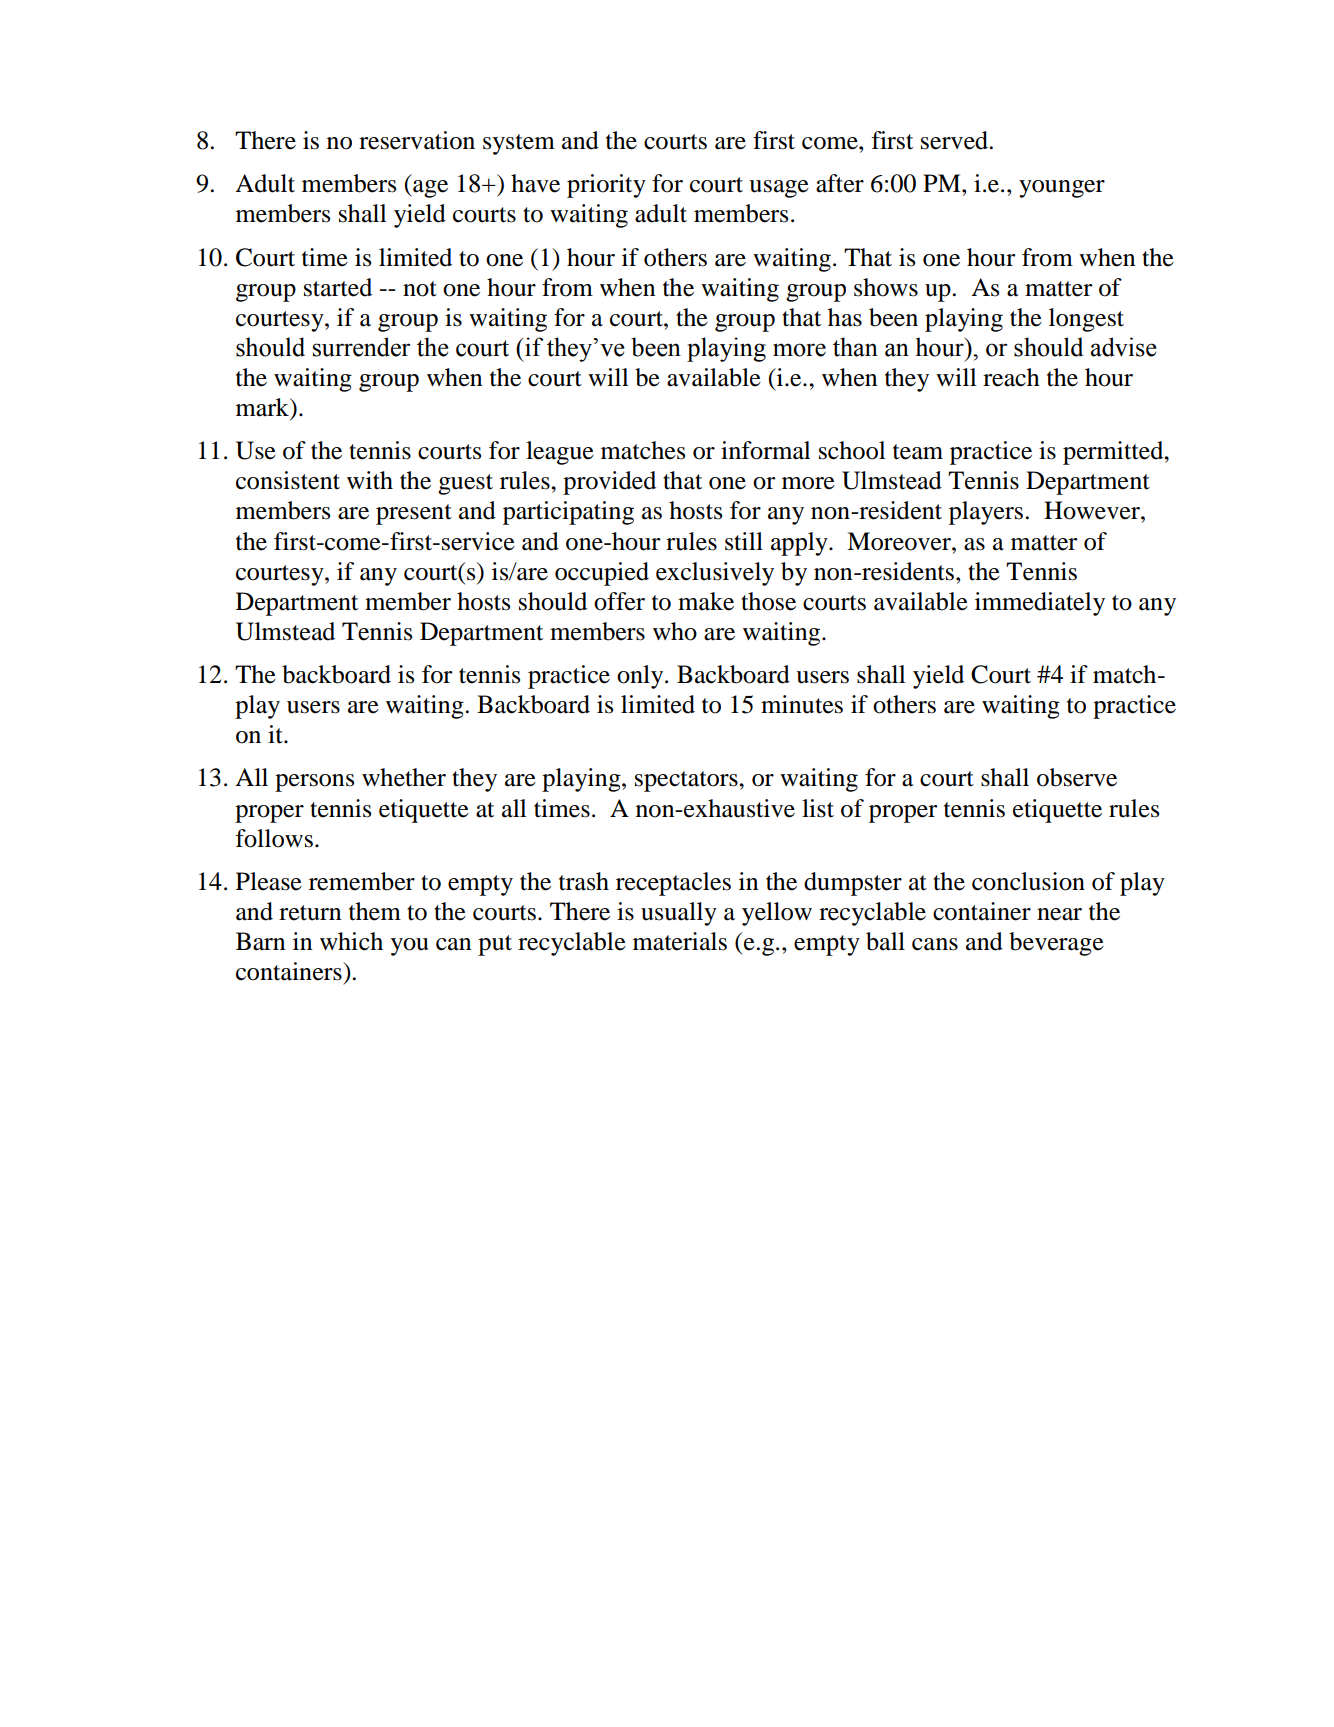  I want to click on present, so click(414, 514).
